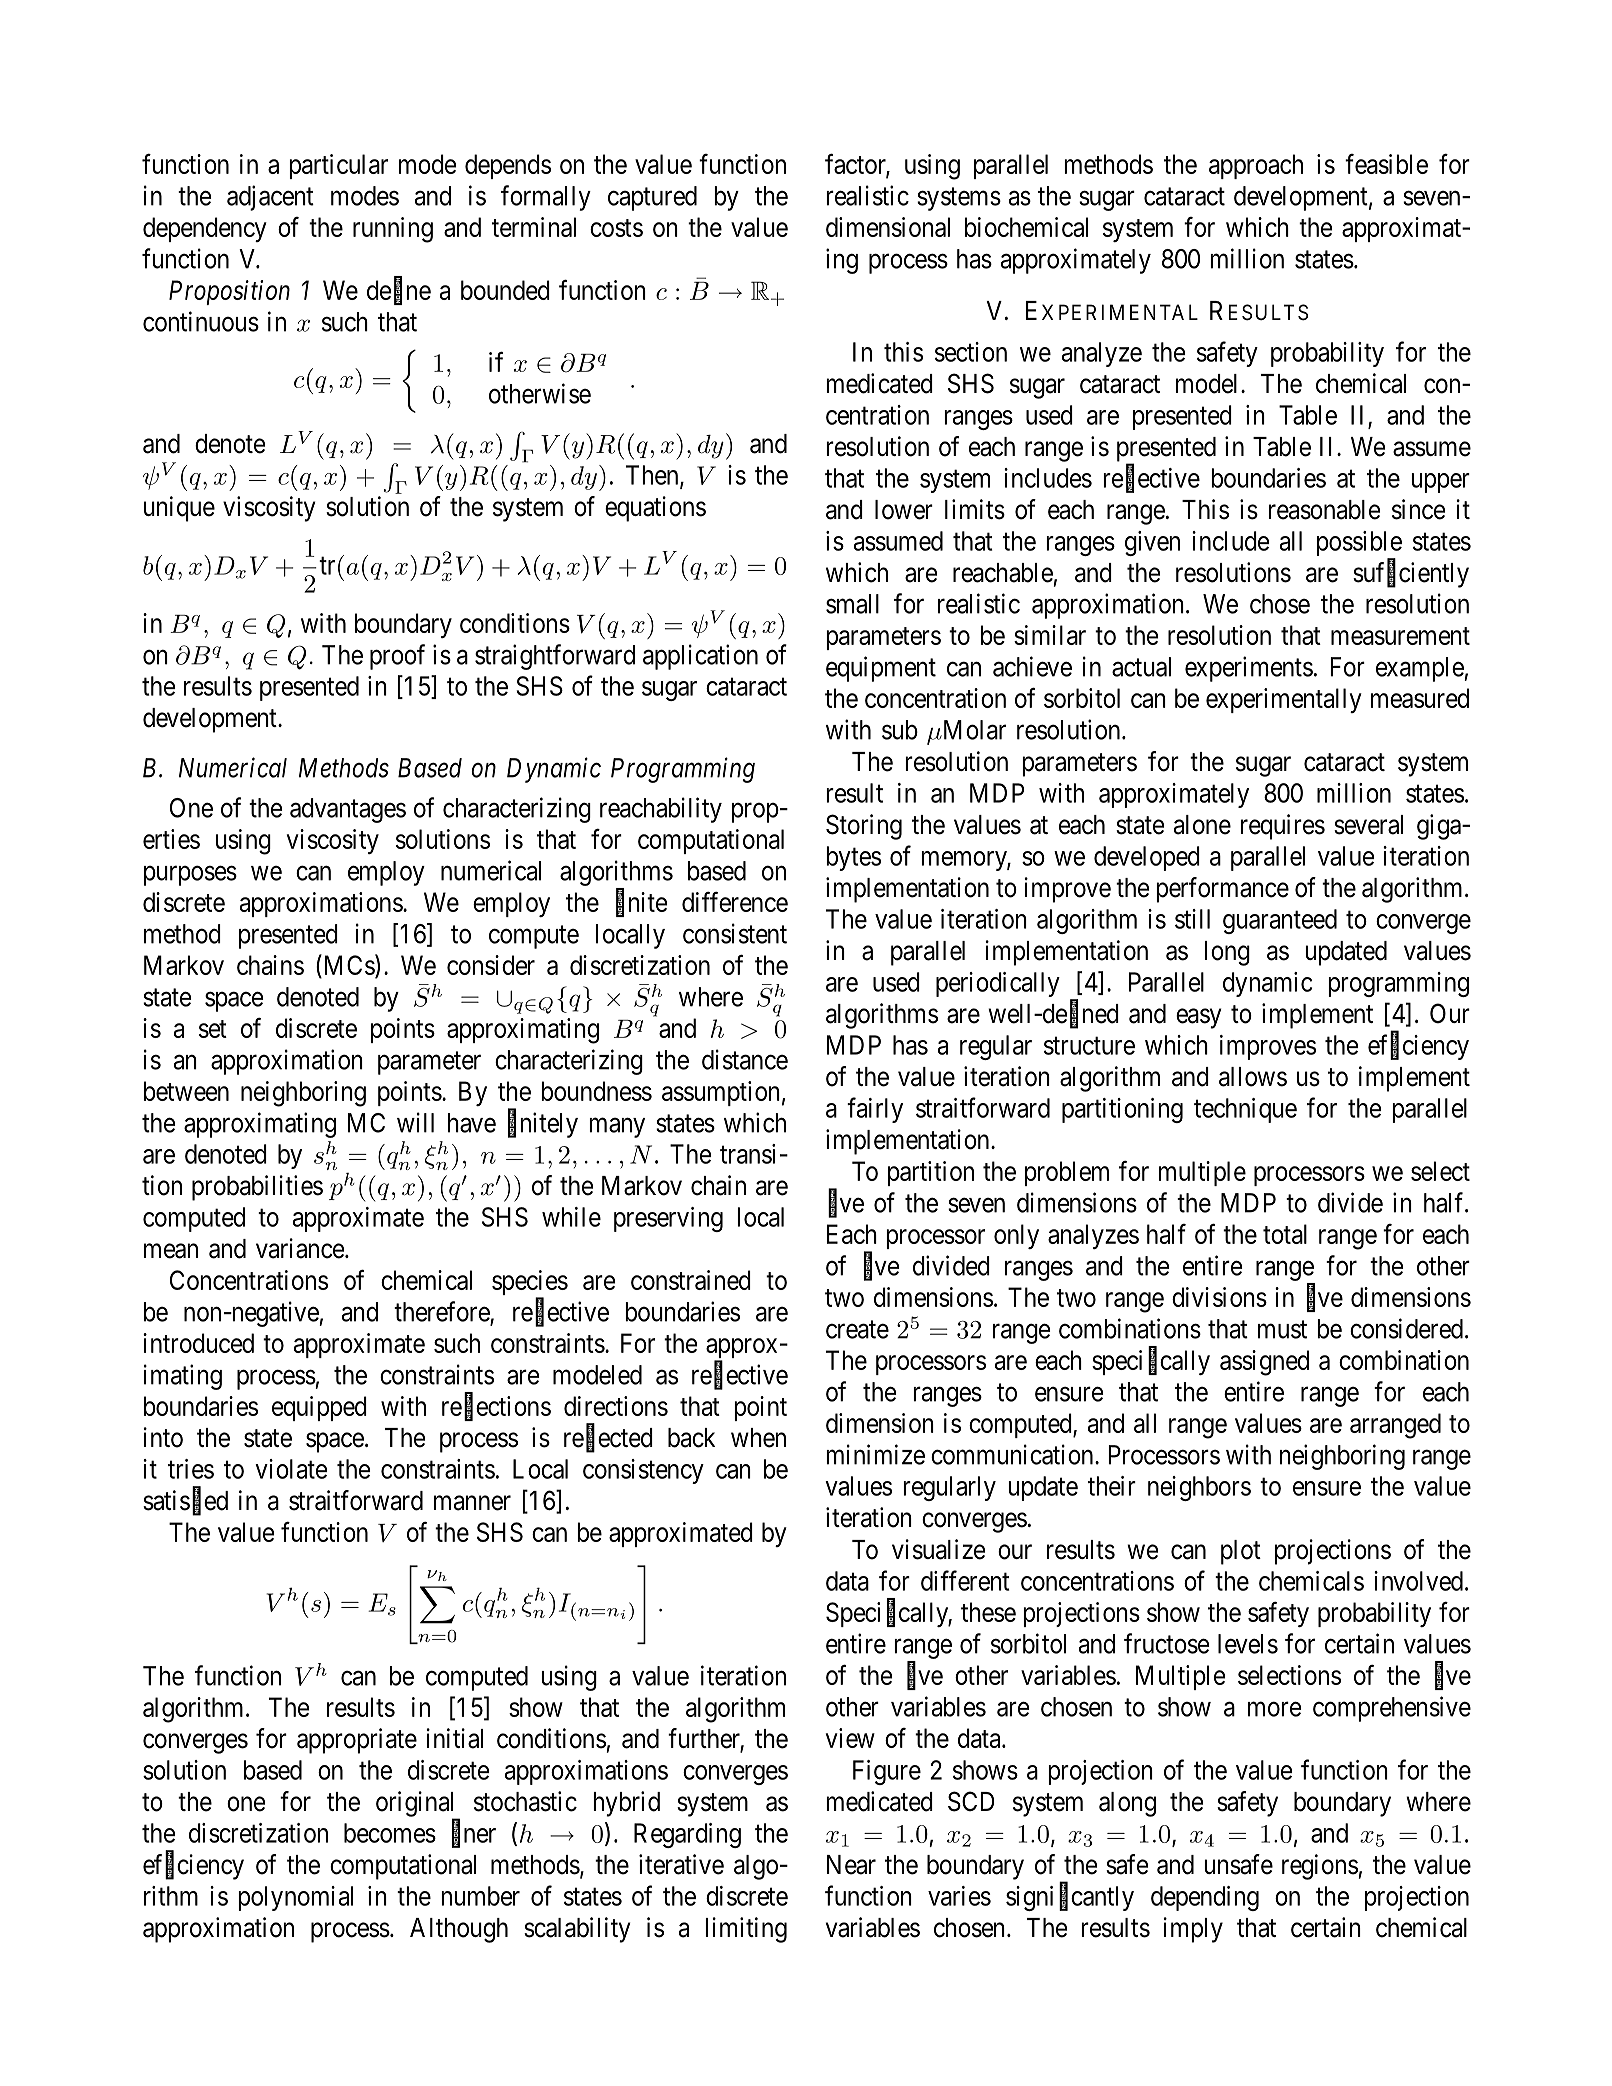 Image resolution: width=1612 pixels, height=2086 pixels. What do you see at coordinates (652, 198) in the screenshot?
I see `captured` at bounding box center [652, 198].
